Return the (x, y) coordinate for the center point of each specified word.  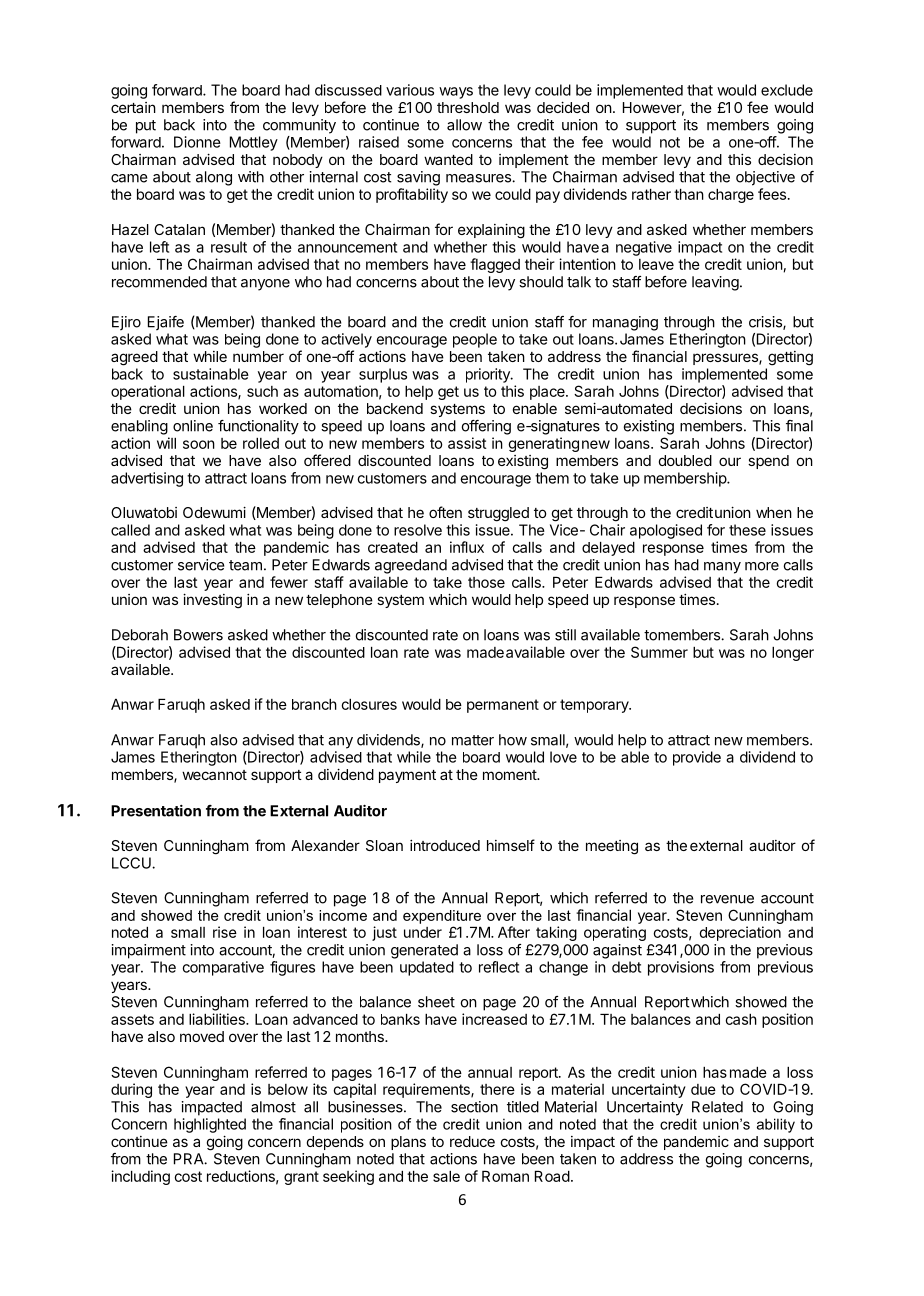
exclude (787, 90)
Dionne (197, 142)
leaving (715, 283)
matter (473, 740)
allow (464, 125)
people (475, 340)
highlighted (210, 1125)
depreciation (740, 933)
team (245, 565)
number (258, 356)
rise (225, 932)
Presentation (156, 811)
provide (697, 758)
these (747, 530)
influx (467, 547)
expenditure (442, 917)
